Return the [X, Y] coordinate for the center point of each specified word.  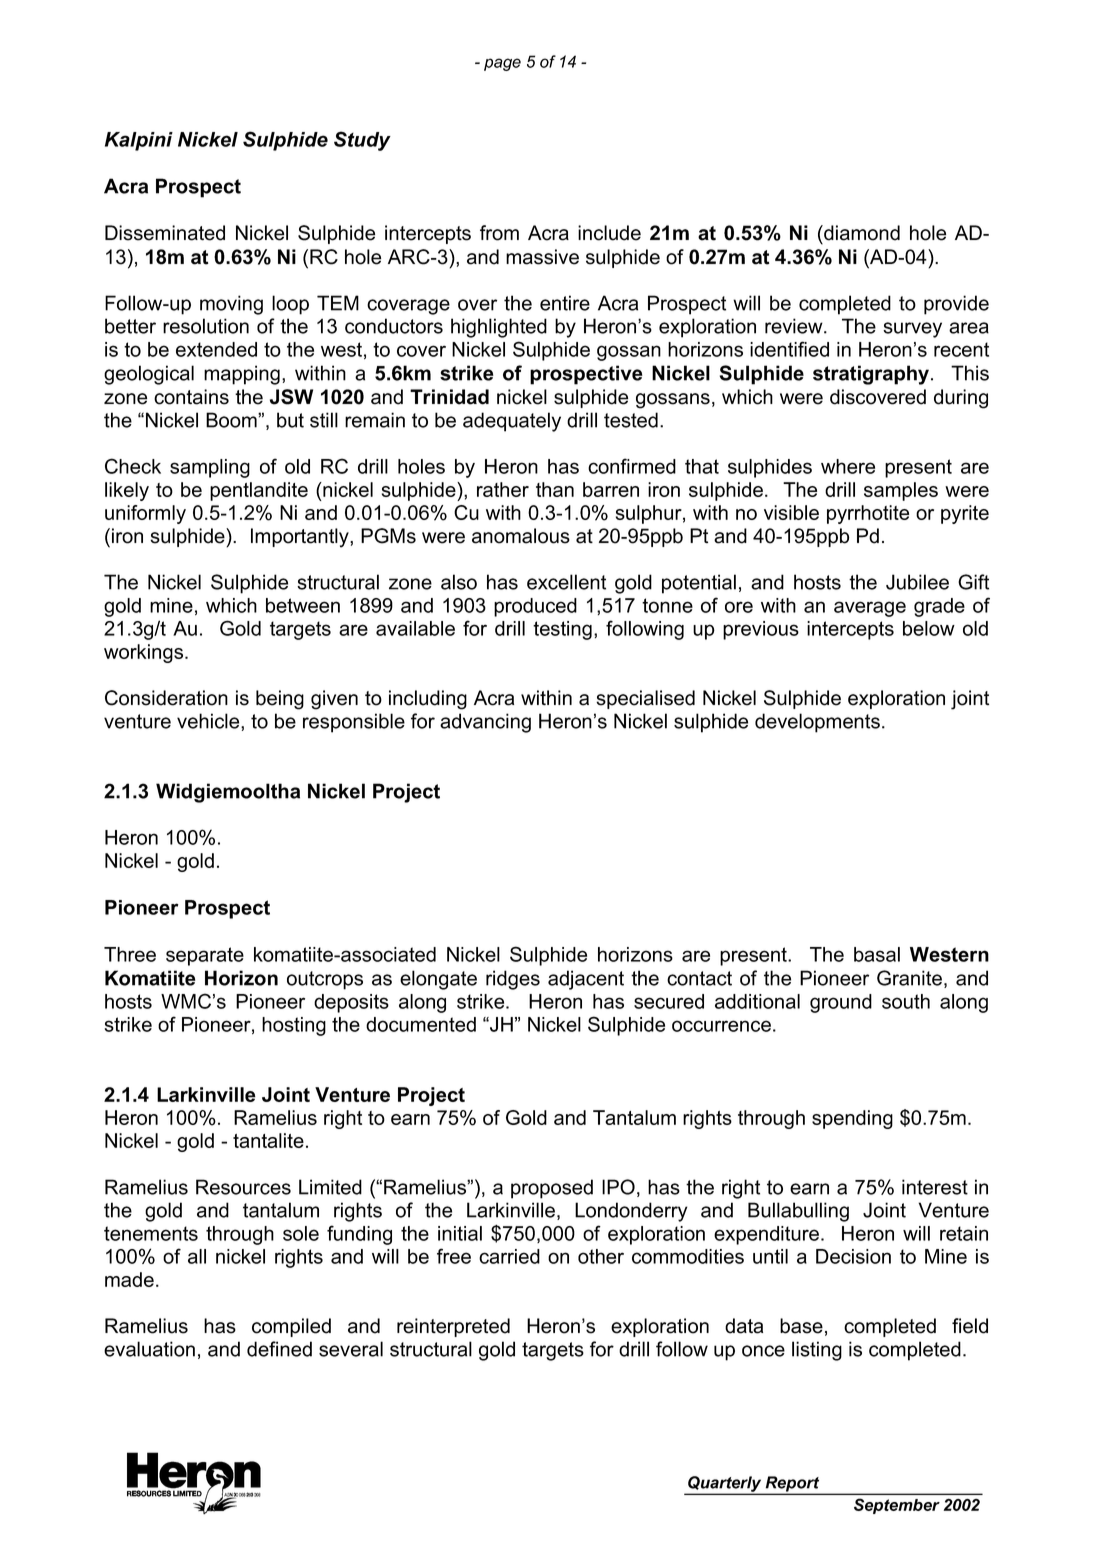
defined [279, 1349]
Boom [232, 420]
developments [817, 723]
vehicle [209, 721]
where [848, 466]
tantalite [268, 1140]
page [502, 64]
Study [362, 141]
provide [956, 305]
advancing [485, 723]
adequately [512, 422]
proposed [552, 1189]
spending [852, 1119]
